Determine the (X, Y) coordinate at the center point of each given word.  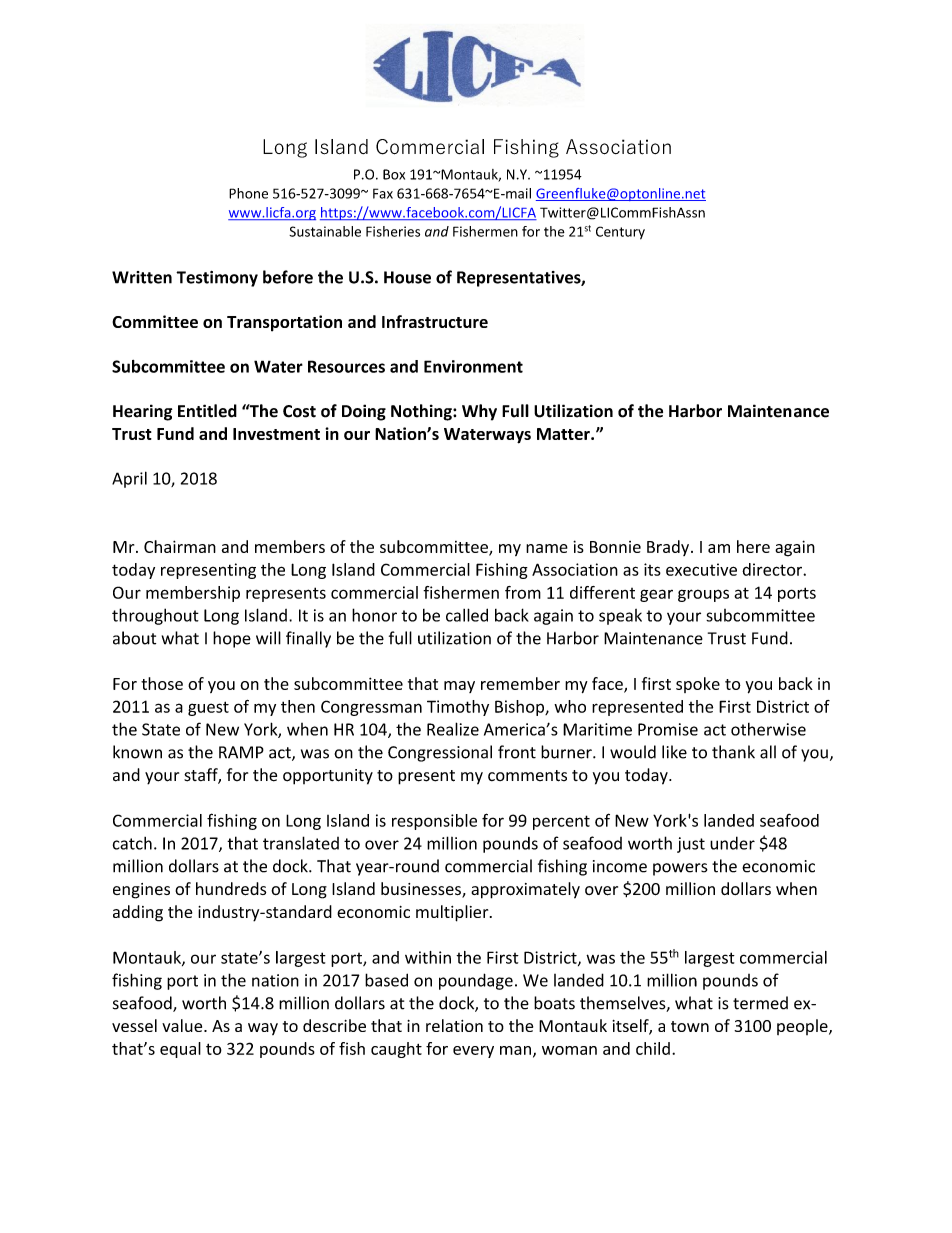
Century (620, 233)
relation (454, 1025)
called (467, 615)
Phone (248, 193)
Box (394, 174)
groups (703, 595)
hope (232, 639)
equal (180, 1050)
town (690, 1026)
